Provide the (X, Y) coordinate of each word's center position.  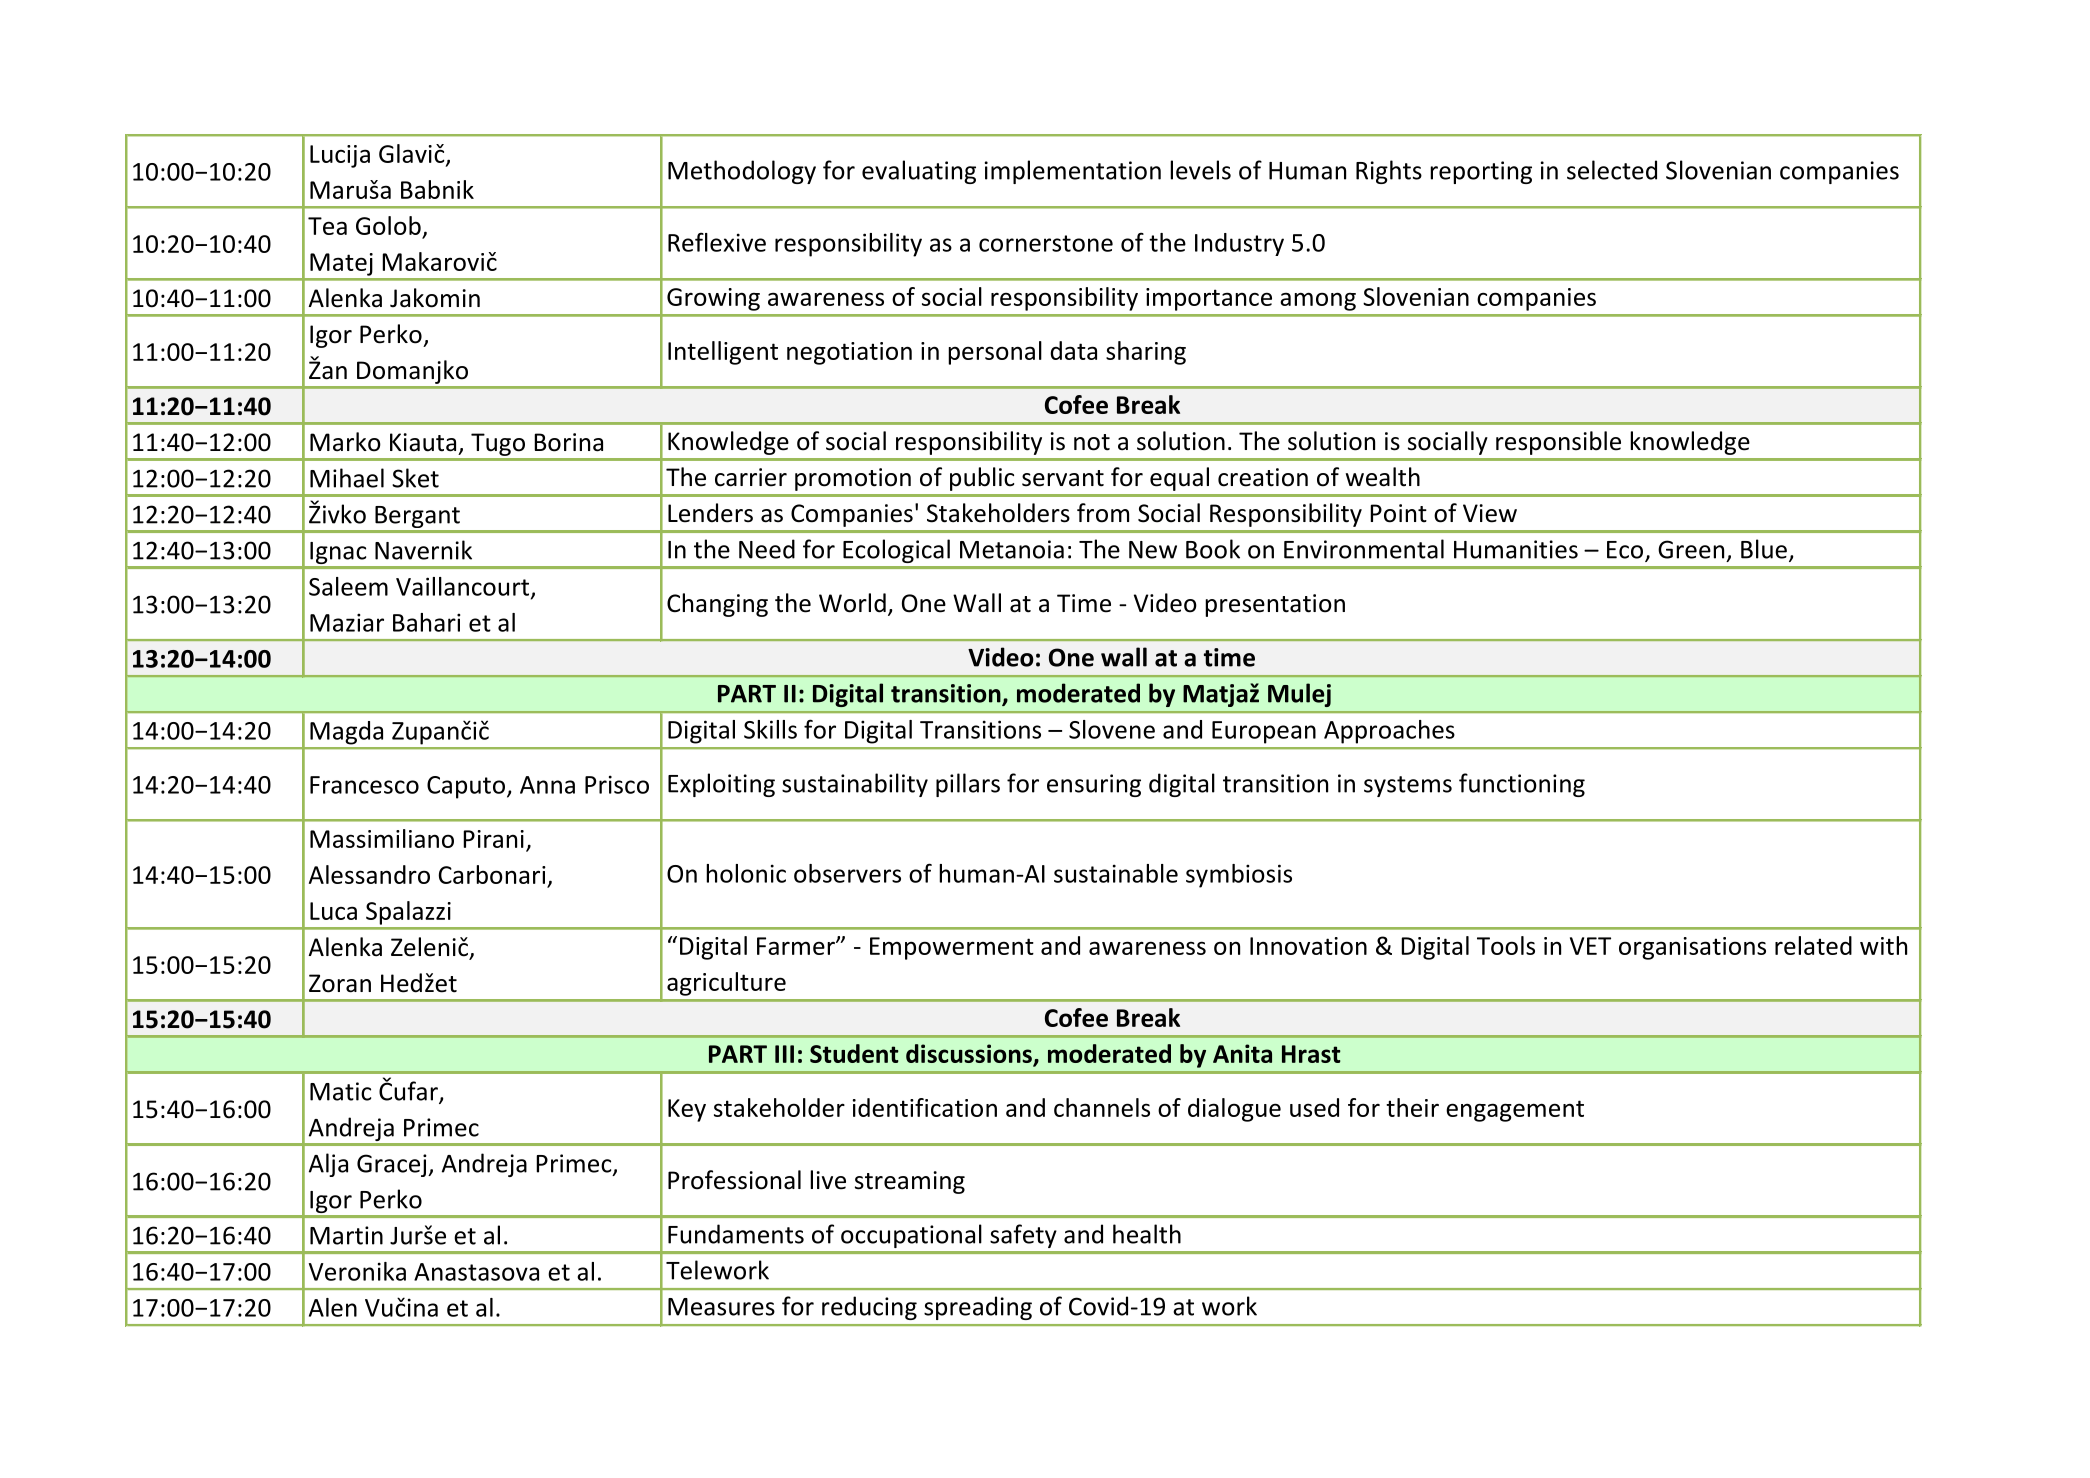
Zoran (340, 983)
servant (1063, 478)
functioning (1522, 785)
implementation (1073, 172)
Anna (547, 785)
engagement (1515, 1111)
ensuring (1094, 785)
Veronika (357, 1271)
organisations (1692, 948)
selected (1612, 170)
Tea (327, 226)
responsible (1558, 443)
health (1147, 1234)
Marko (345, 442)
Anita (1242, 1053)
